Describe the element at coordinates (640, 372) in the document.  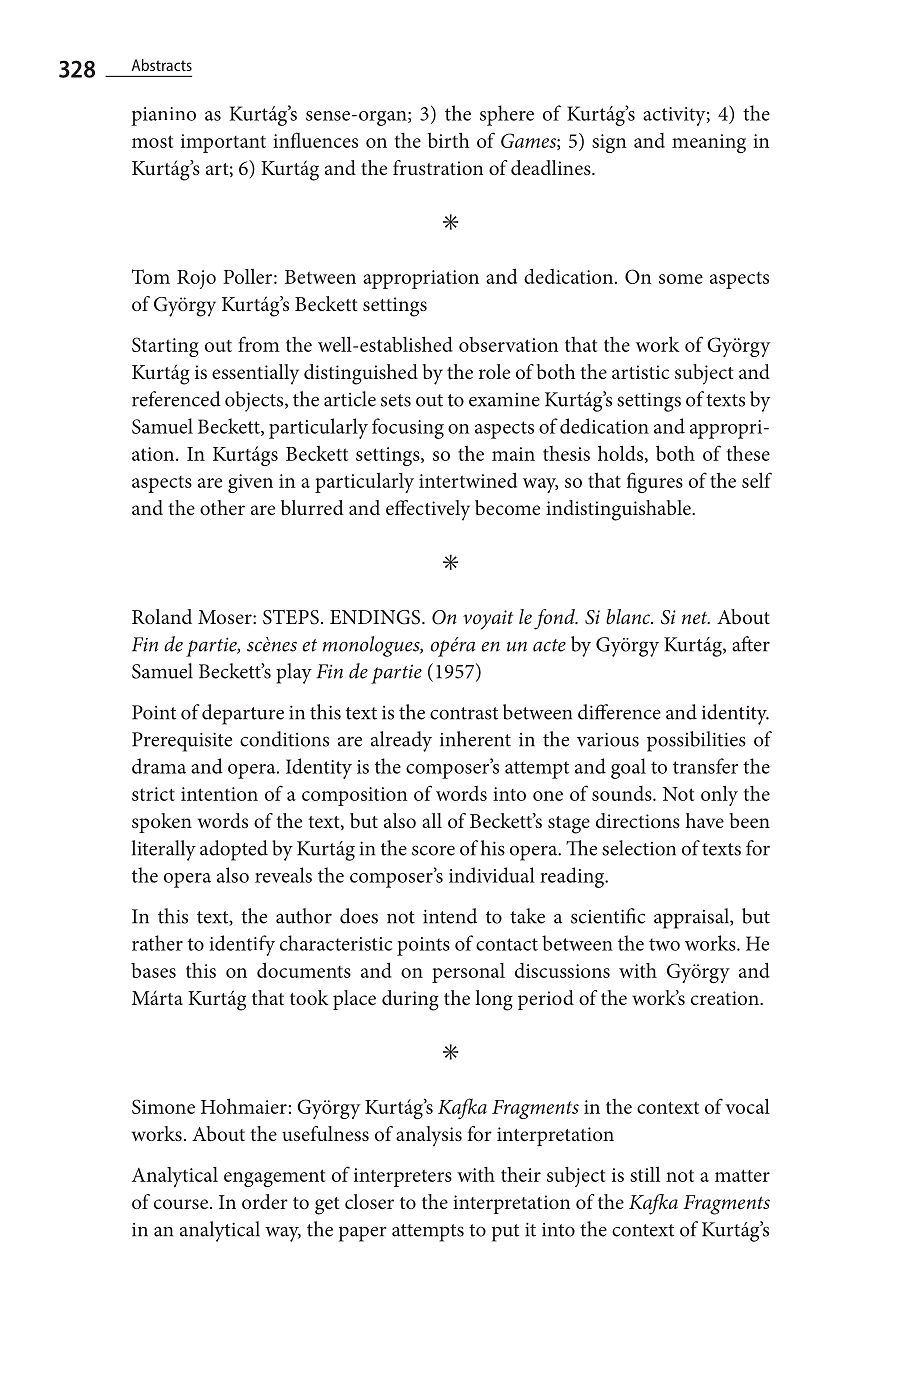
I see `artistic` at that location.
